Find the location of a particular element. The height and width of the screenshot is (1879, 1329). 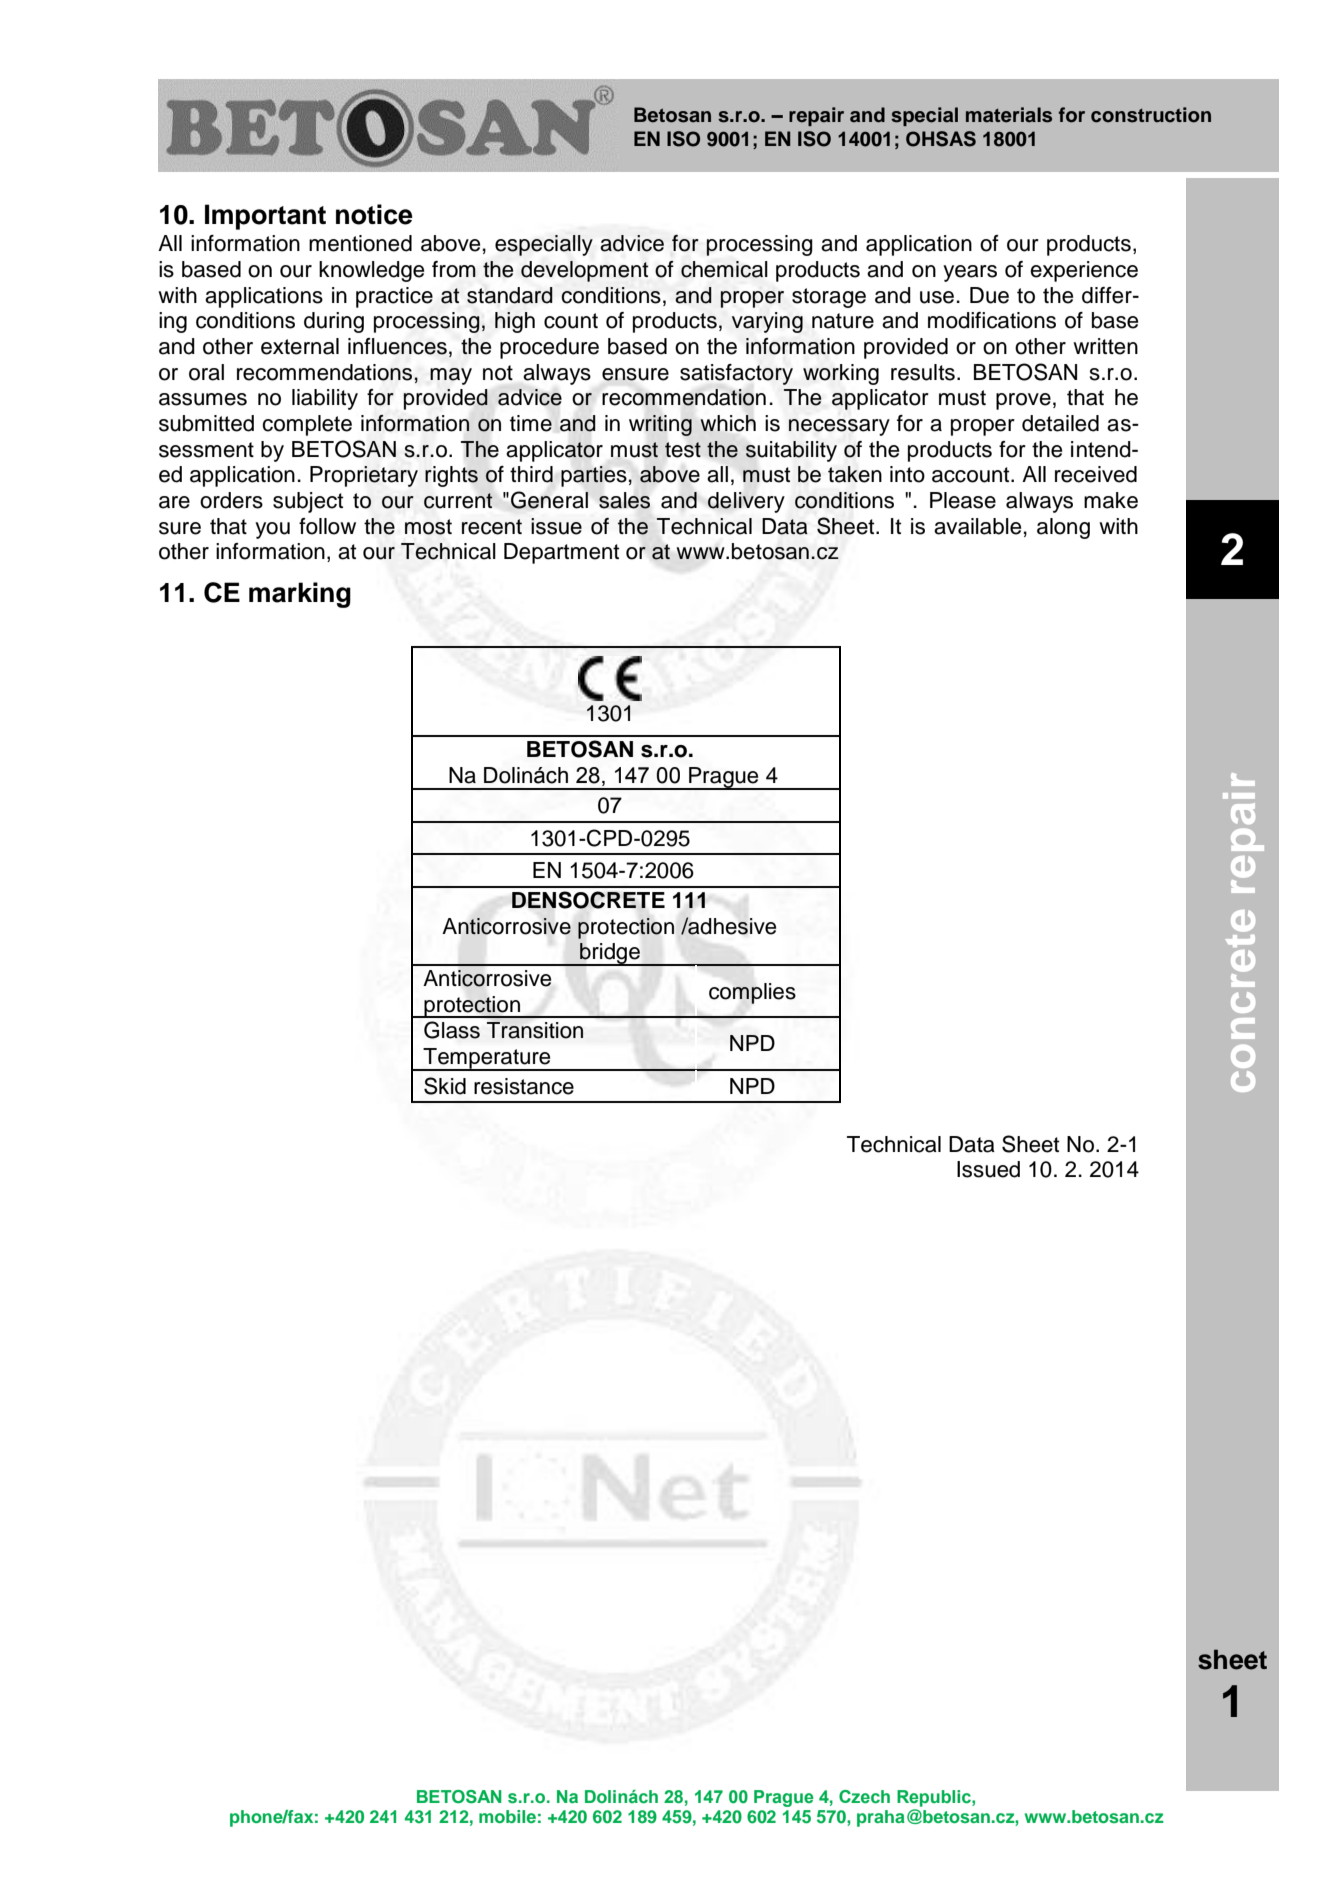

chemical is located at coordinates (724, 269).
